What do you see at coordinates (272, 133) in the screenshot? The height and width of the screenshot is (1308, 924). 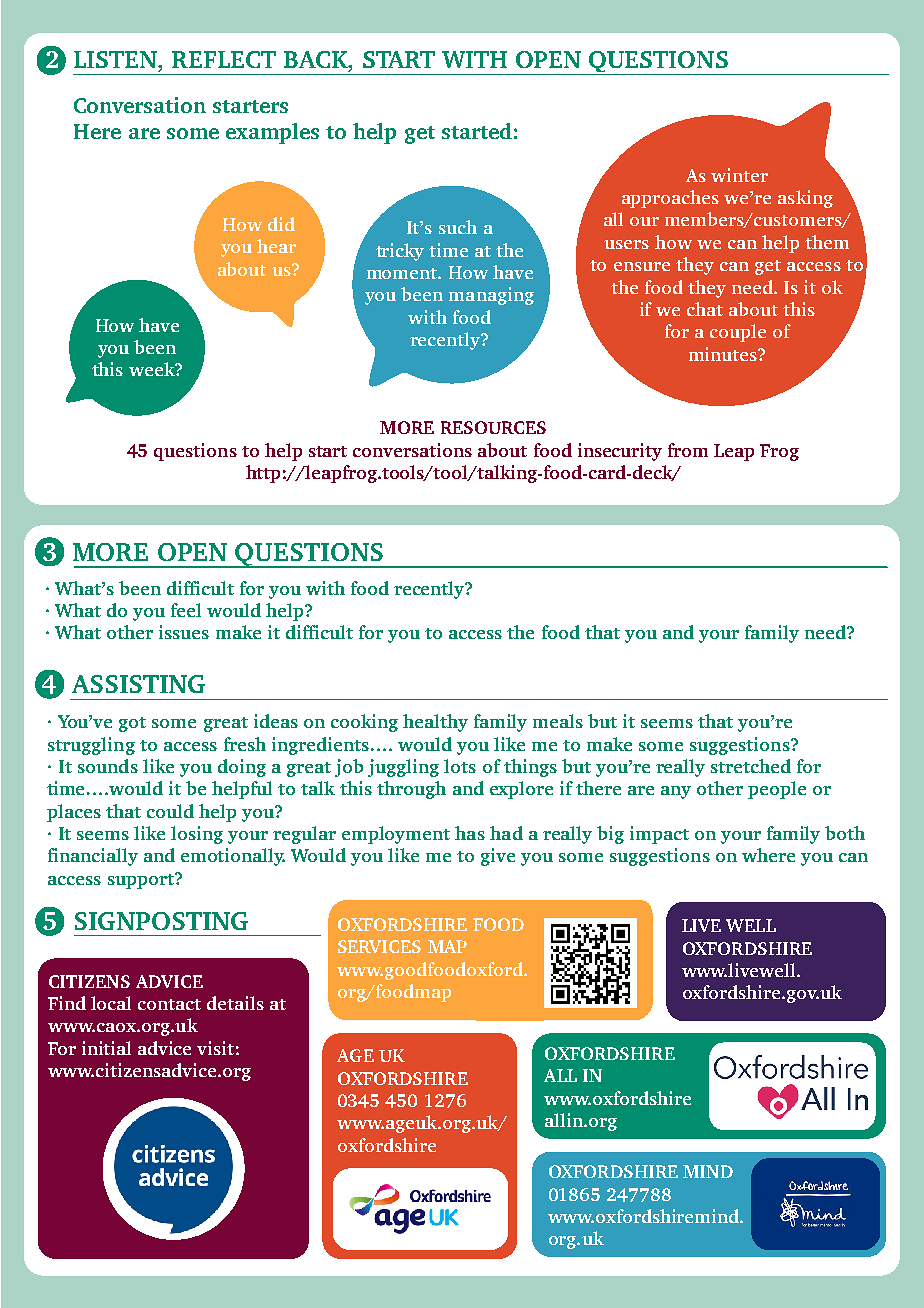 I see `examples` at bounding box center [272, 133].
